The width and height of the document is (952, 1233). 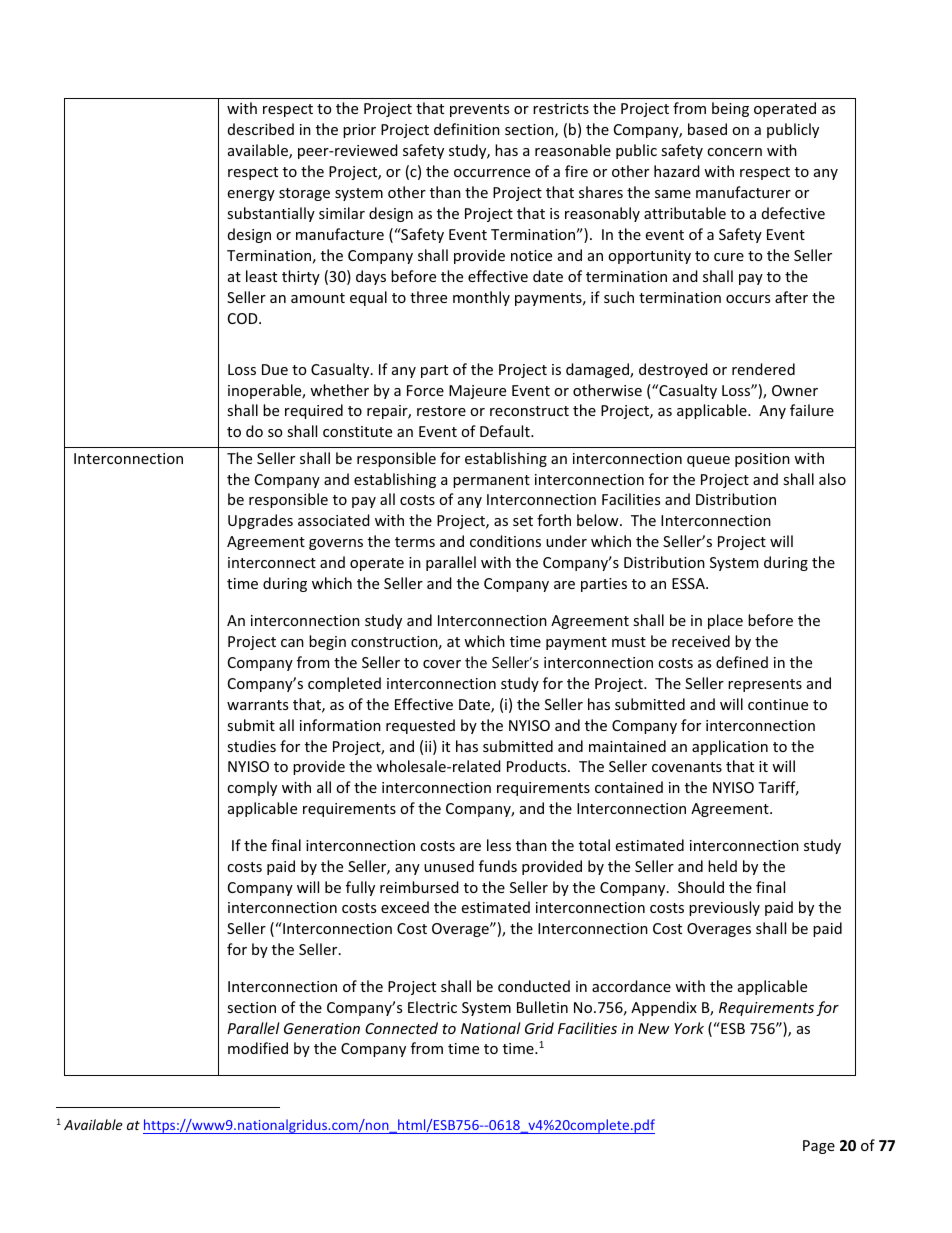 I want to click on concern, so click(x=734, y=152).
